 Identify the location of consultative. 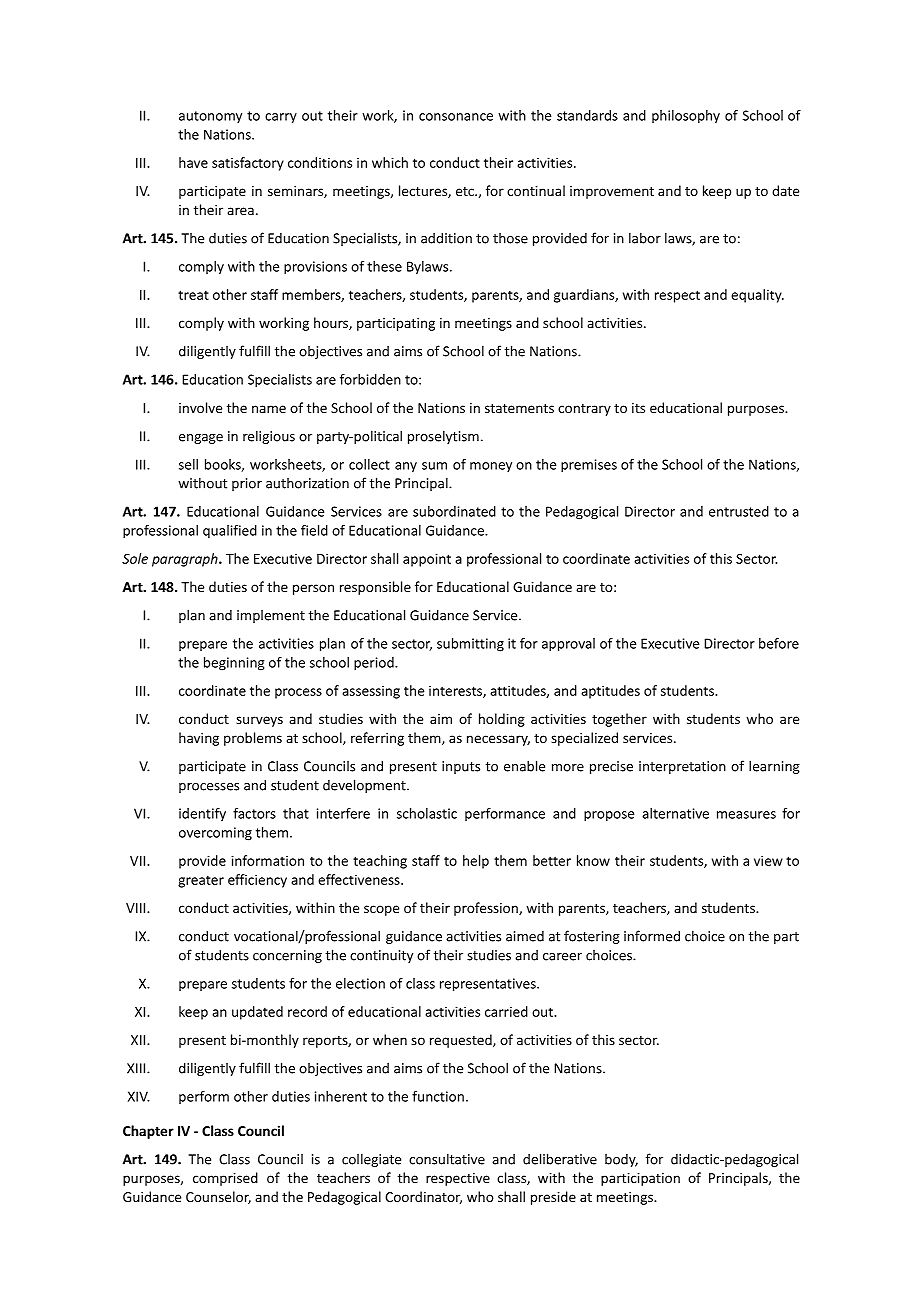
(447, 1159).
